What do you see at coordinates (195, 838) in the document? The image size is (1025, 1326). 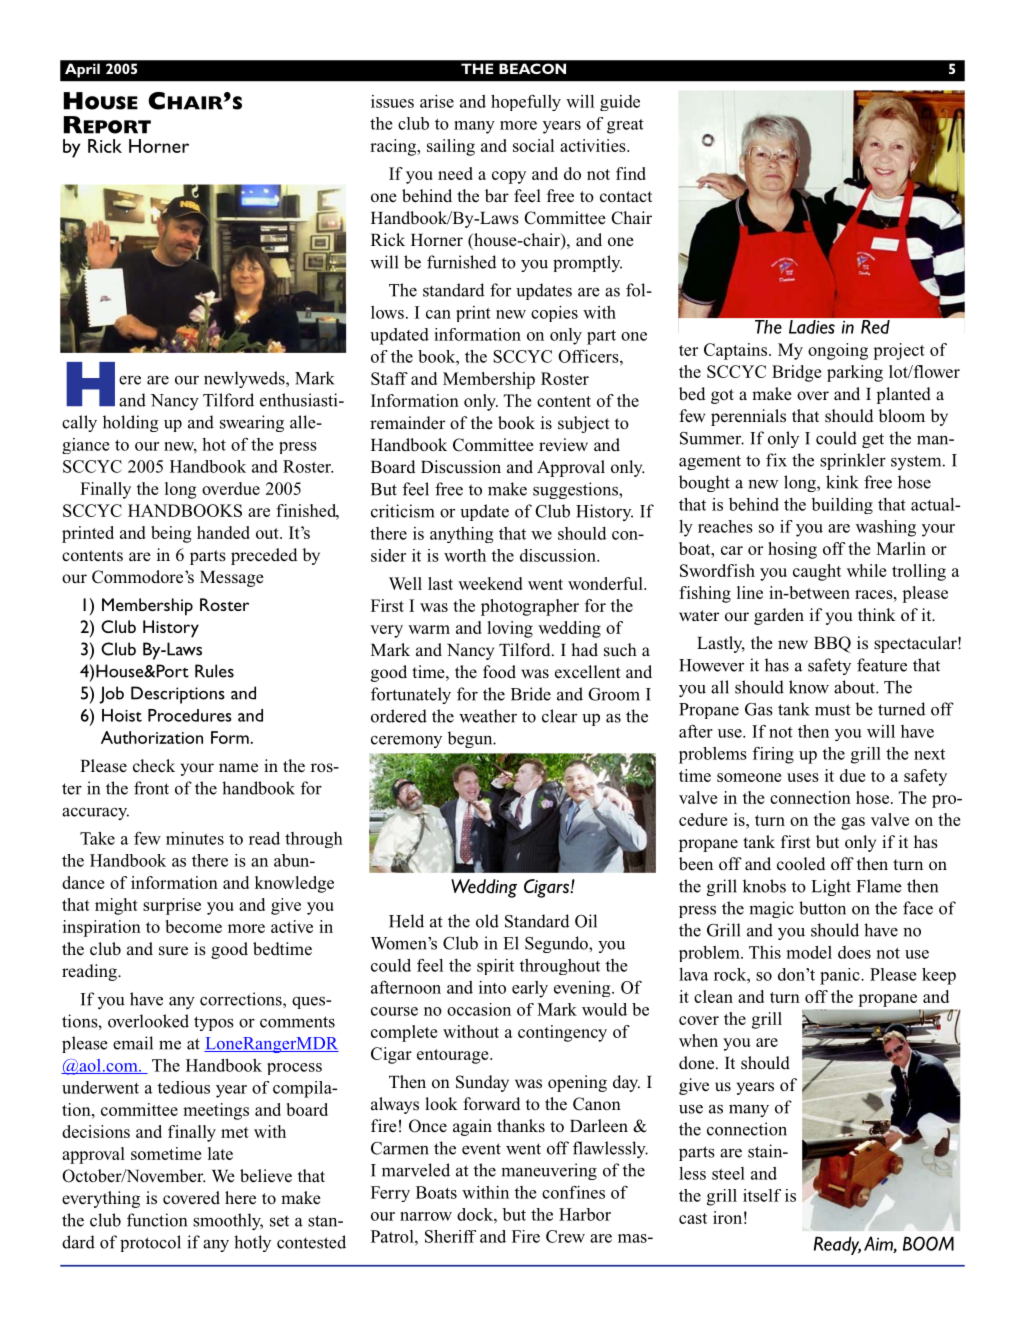 I see `minutes` at bounding box center [195, 838].
